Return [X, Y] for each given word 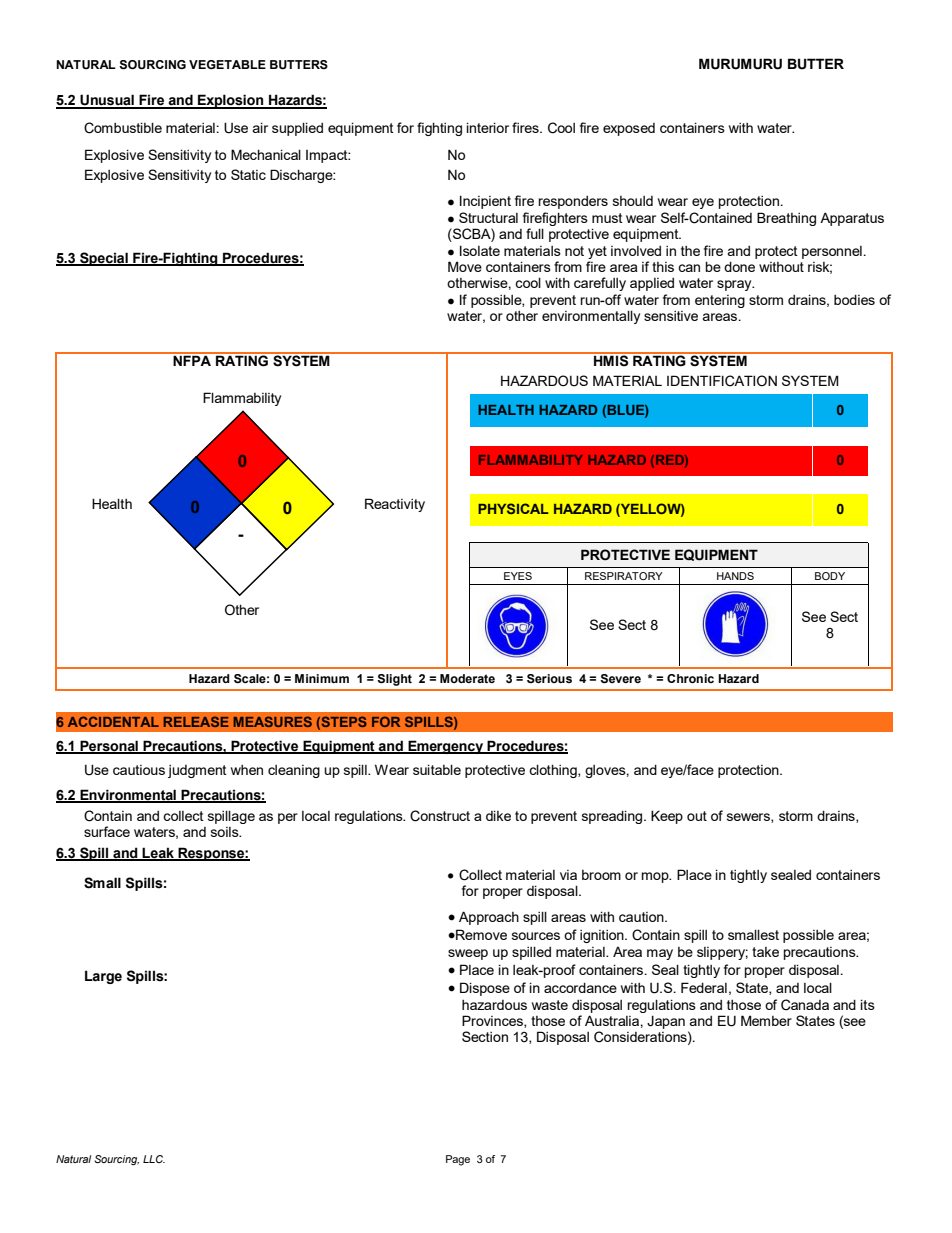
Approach [489, 918]
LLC [154, 1159]
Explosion [231, 101]
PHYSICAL [513, 508]
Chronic [690, 678]
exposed [629, 129]
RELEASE [196, 721]
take [765, 952]
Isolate [480, 250]
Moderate [467, 678]
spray [735, 285]
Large [103, 977]
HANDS [735, 576]
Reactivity [395, 505]
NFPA [192, 359]
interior [488, 127]
